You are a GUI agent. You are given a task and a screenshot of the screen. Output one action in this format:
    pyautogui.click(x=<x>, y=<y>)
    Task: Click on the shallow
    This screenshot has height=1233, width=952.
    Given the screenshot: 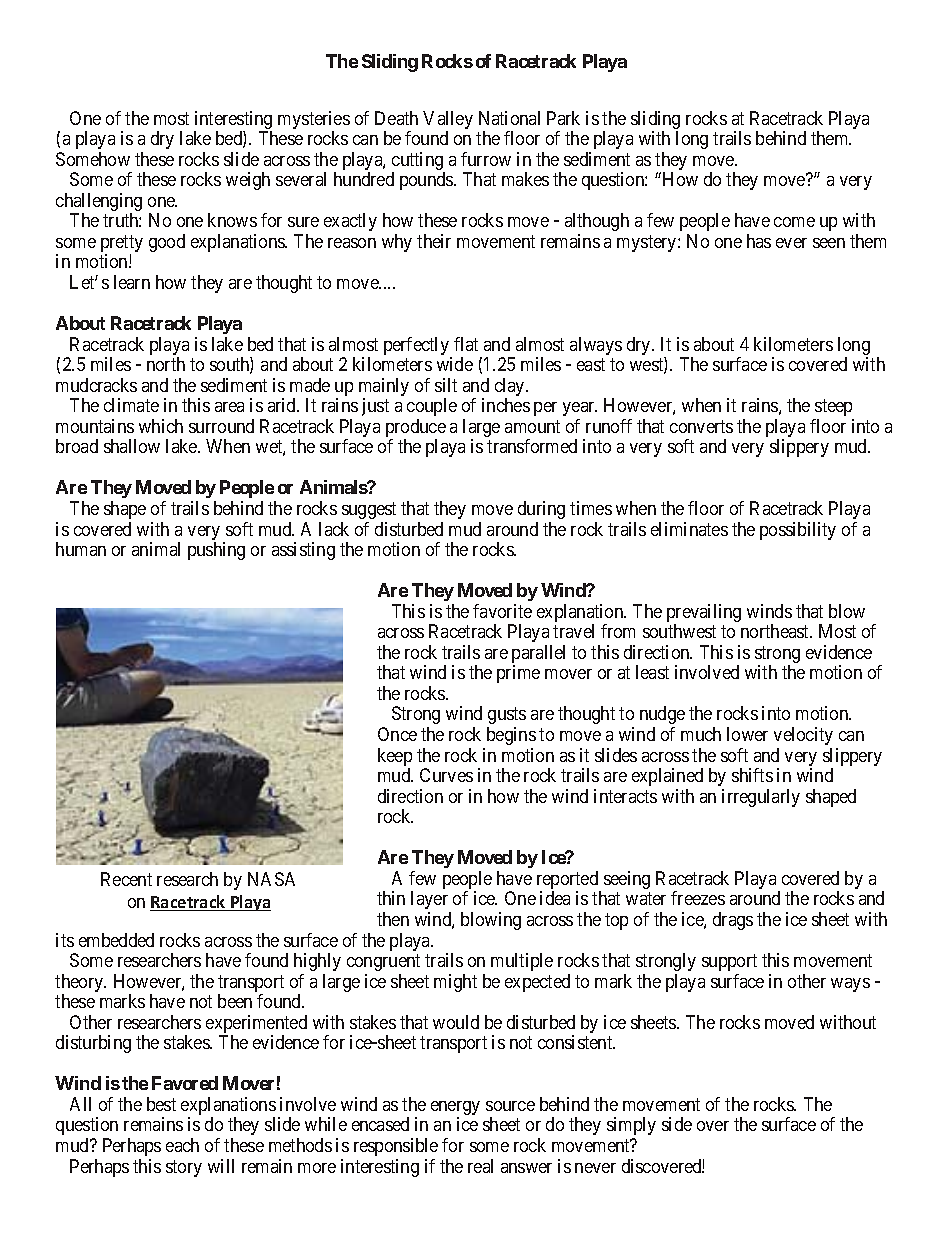 What is the action you would take?
    pyautogui.click(x=132, y=446)
